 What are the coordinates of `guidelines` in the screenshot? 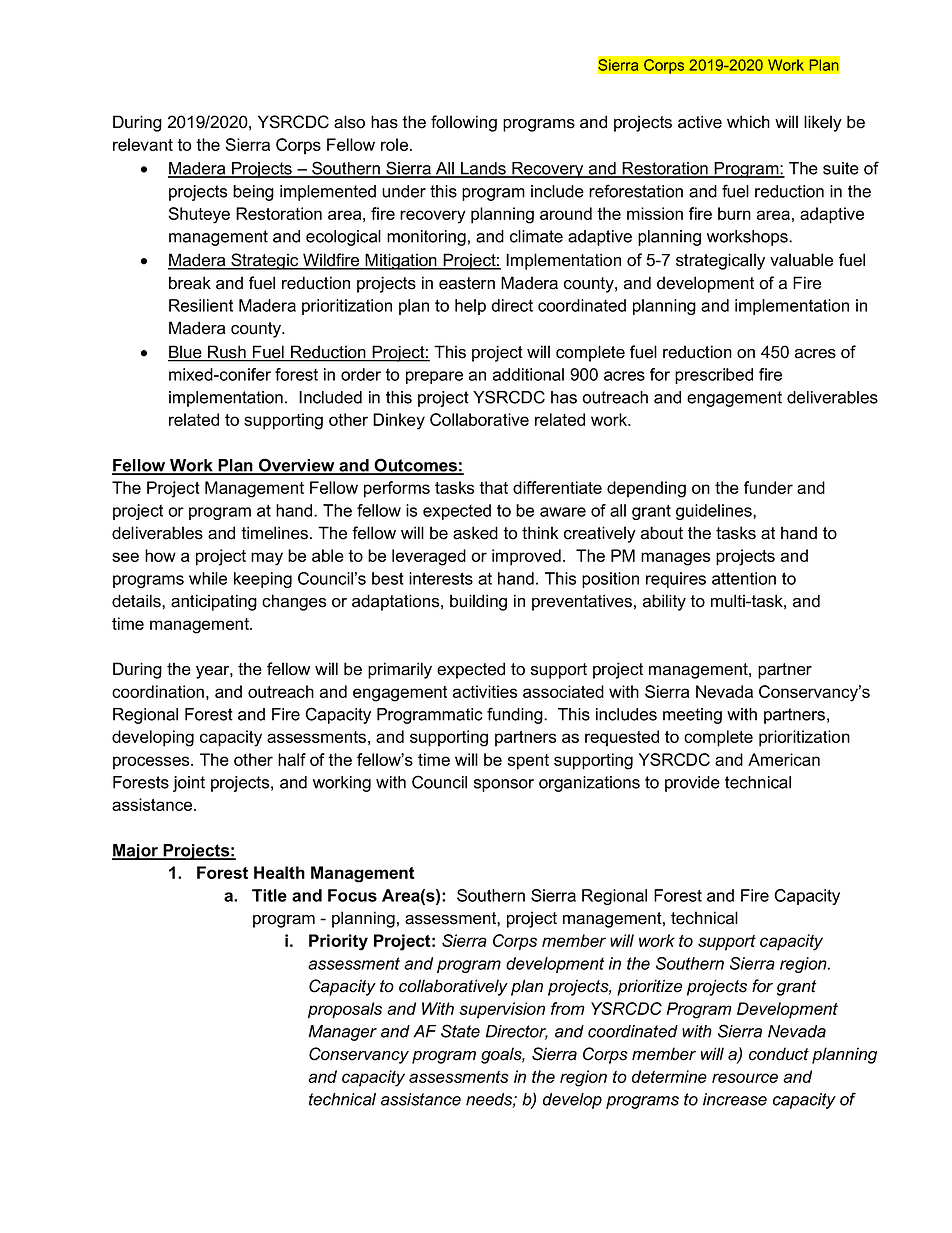 It's located at (715, 512).
